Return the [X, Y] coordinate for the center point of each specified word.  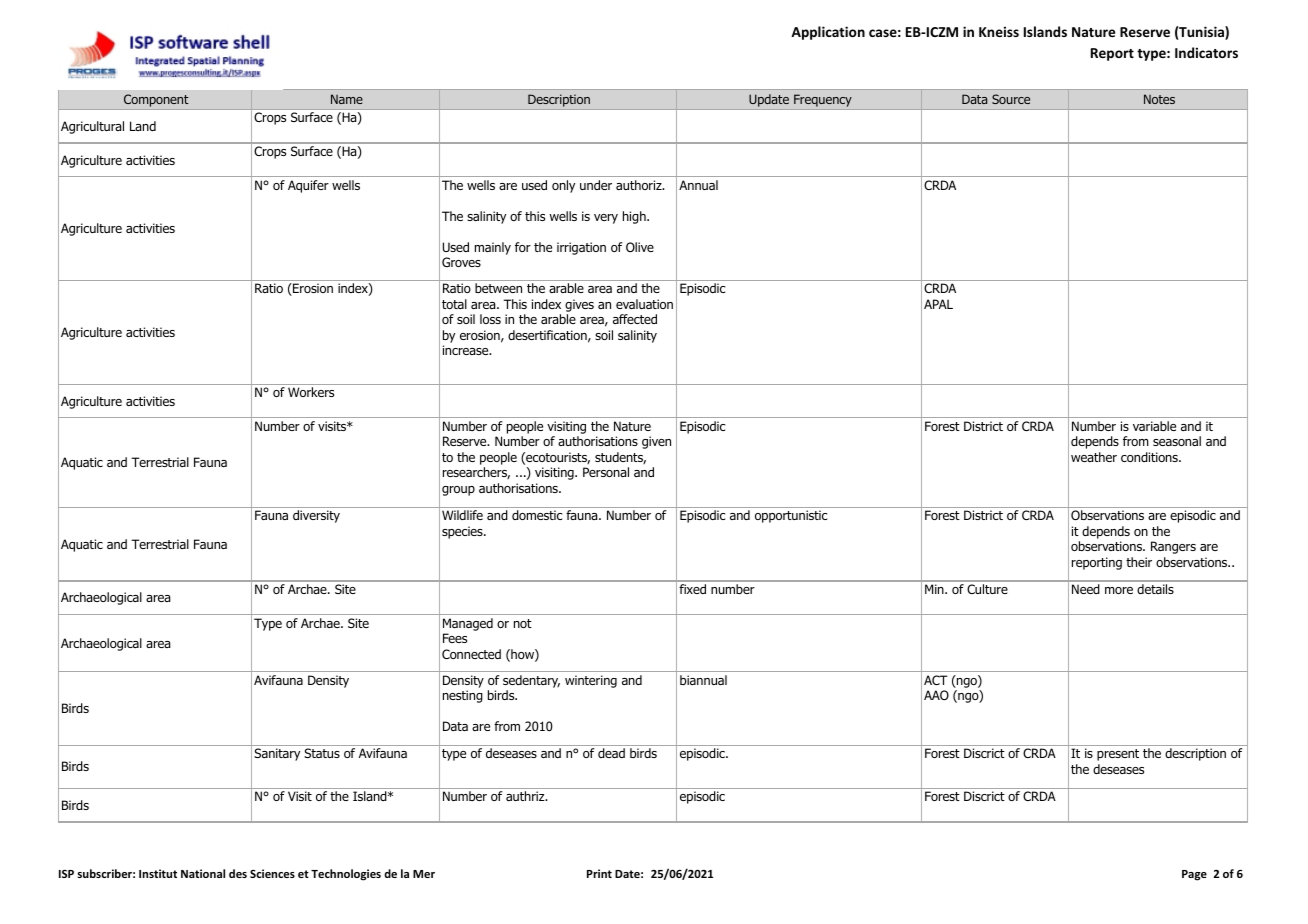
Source [1011, 99]
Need [1085, 589]
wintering [591, 681]
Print [599, 873]
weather [1094, 457]
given [656, 442]
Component [156, 100]
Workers [311, 392]
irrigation [581, 248]
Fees [455, 638]
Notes [1159, 99]
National [203, 873]
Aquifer [308, 186]
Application [828, 33]
